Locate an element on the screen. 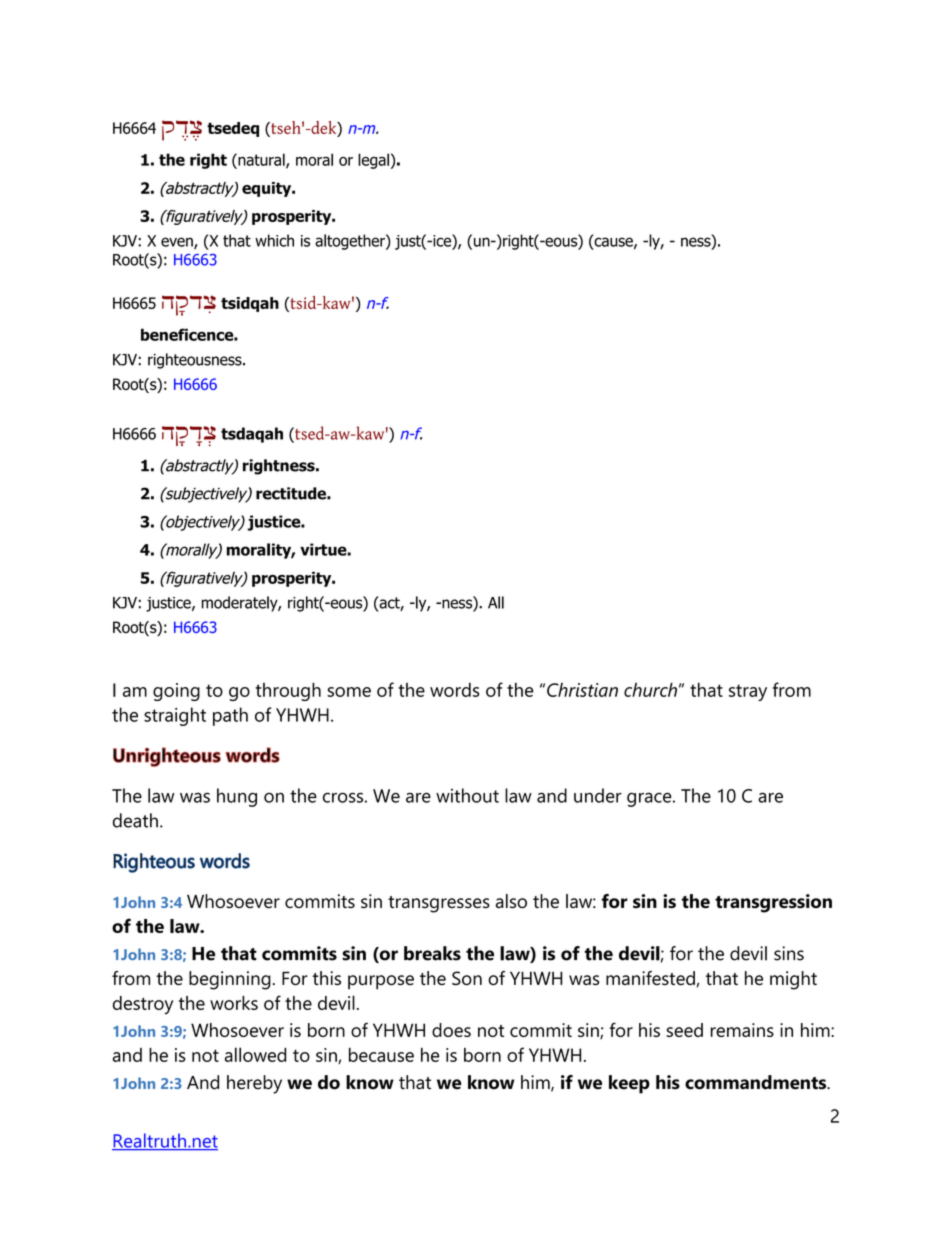 The height and width of the screenshot is (1233, 952). words is located at coordinates (455, 689).
